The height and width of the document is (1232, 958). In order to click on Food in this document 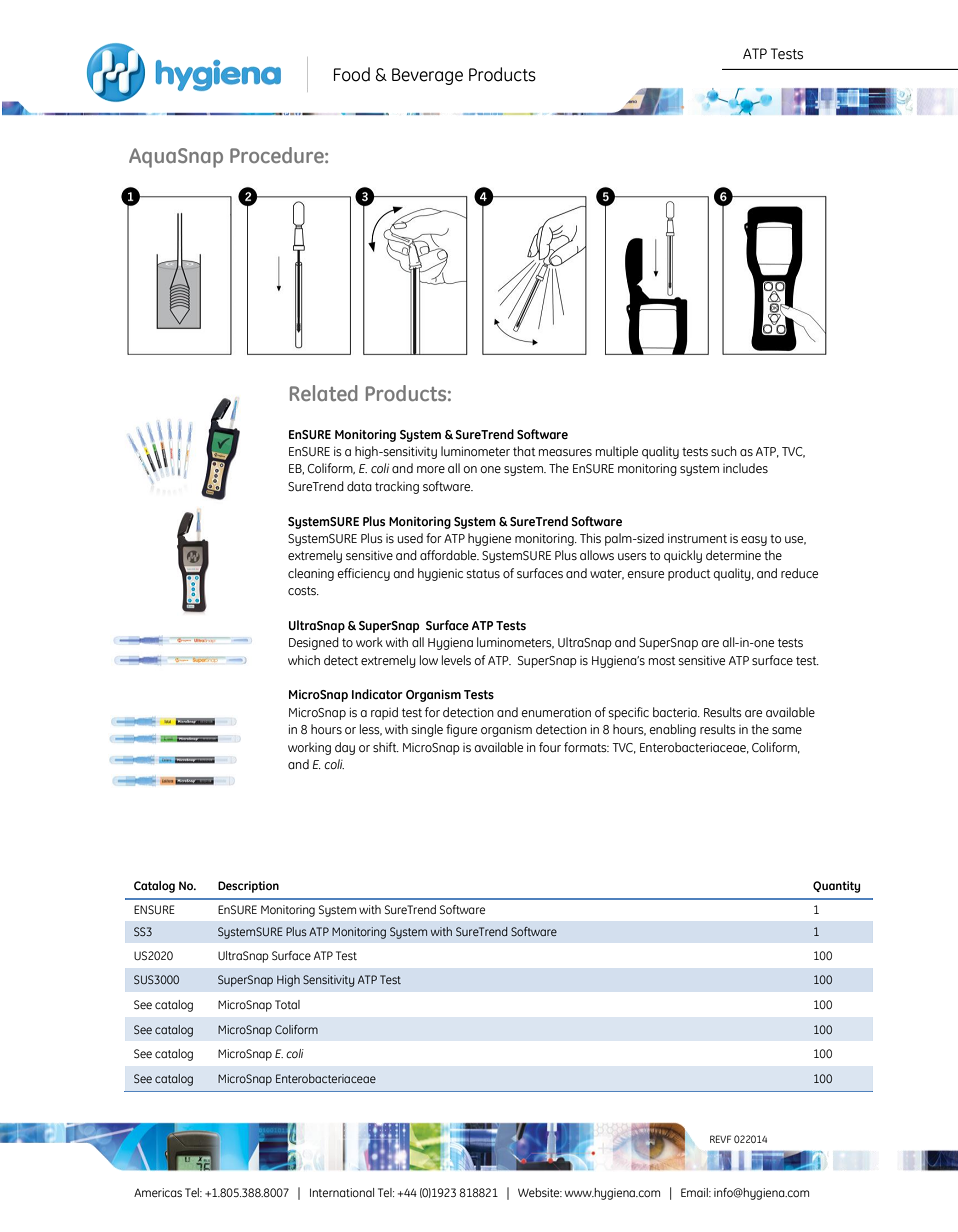, I will do `click(352, 74)`.
